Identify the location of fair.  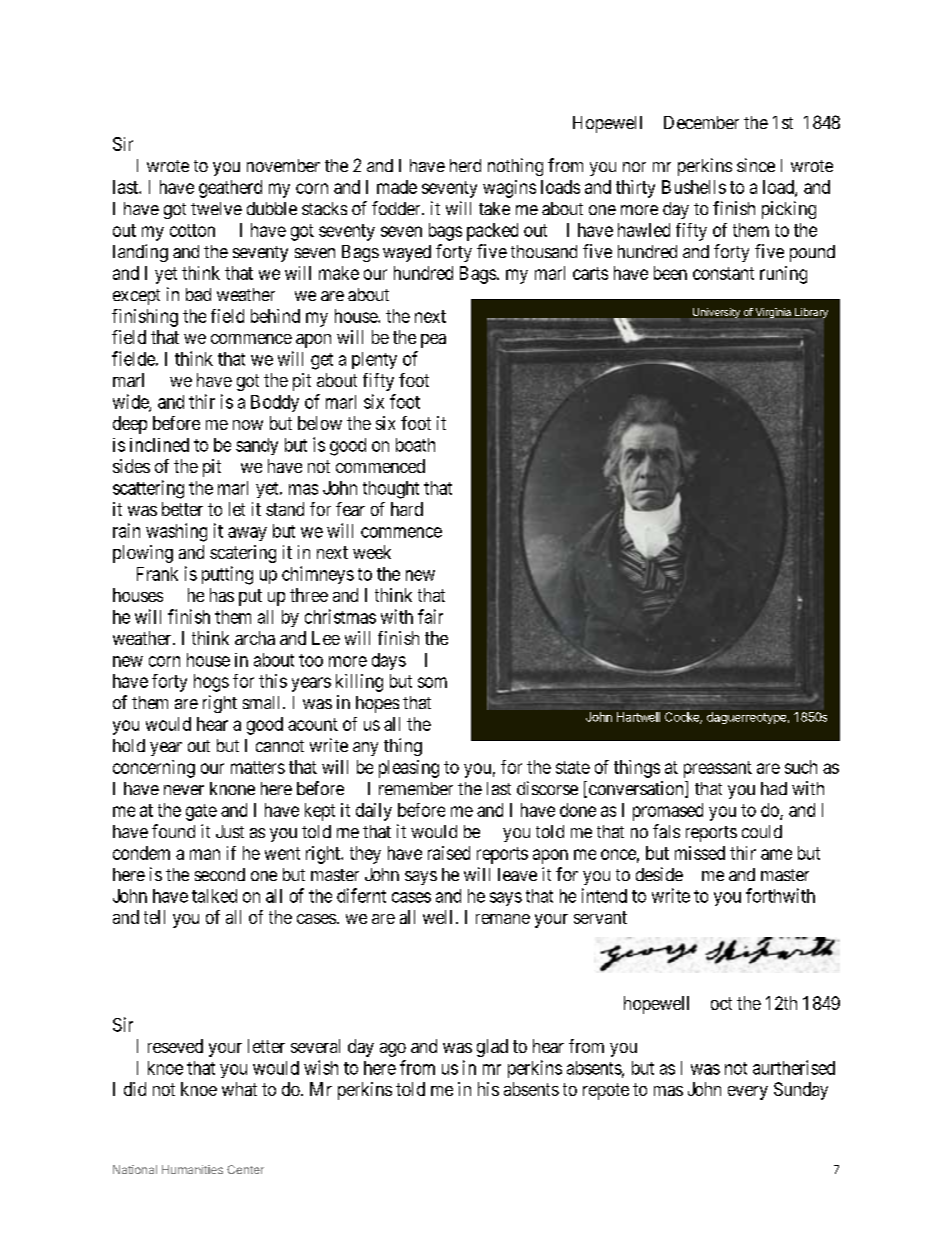
(430, 616).
